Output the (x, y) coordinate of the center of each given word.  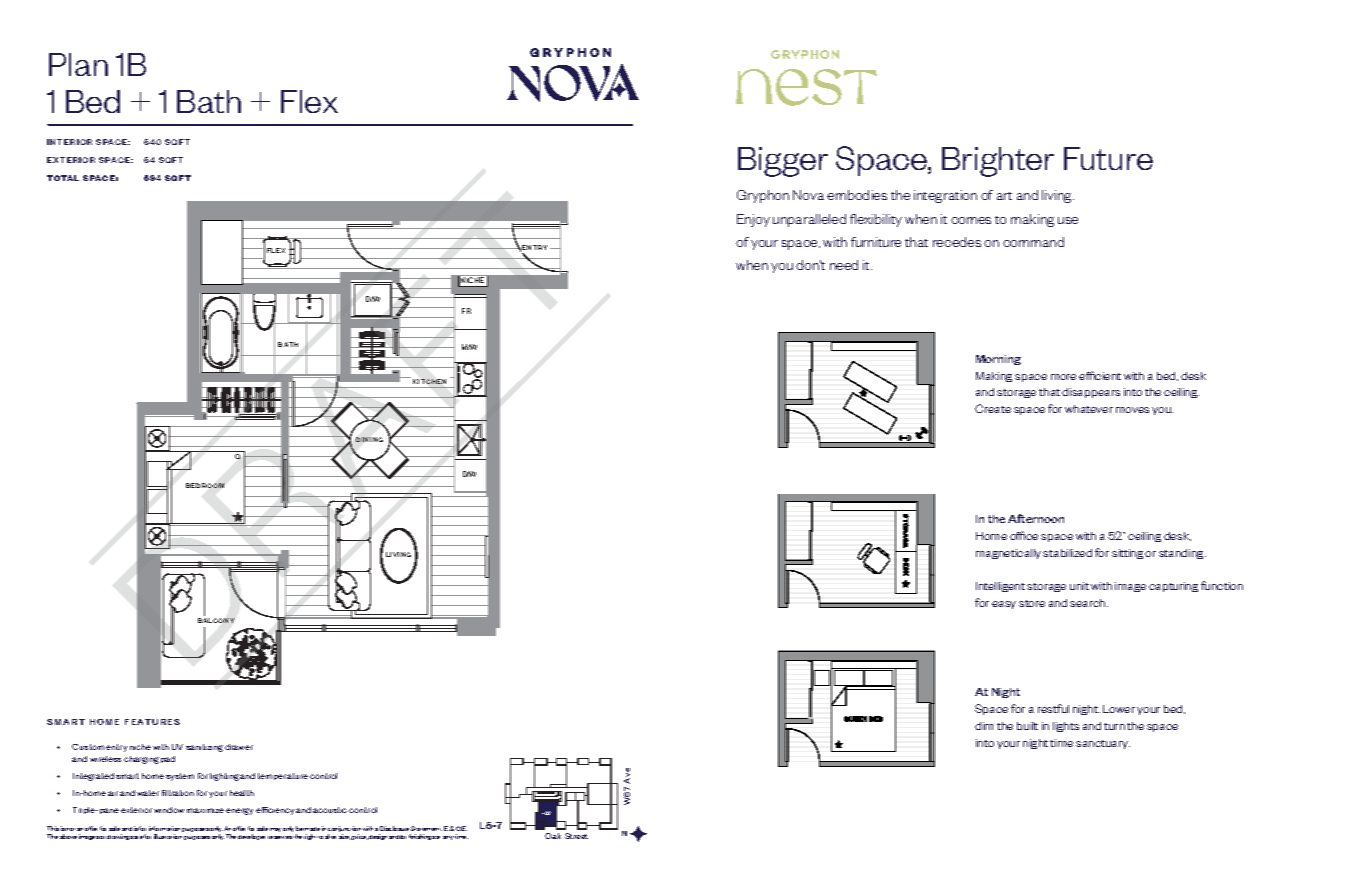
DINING (369, 439)
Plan (78, 64)
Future (1108, 158)
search (1089, 603)
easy (1004, 605)
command (1033, 242)
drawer (239, 747)
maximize (205, 810)
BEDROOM (205, 485)
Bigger (783, 162)
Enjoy (753, 220)
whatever (1089, 409)
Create (993, 408)
